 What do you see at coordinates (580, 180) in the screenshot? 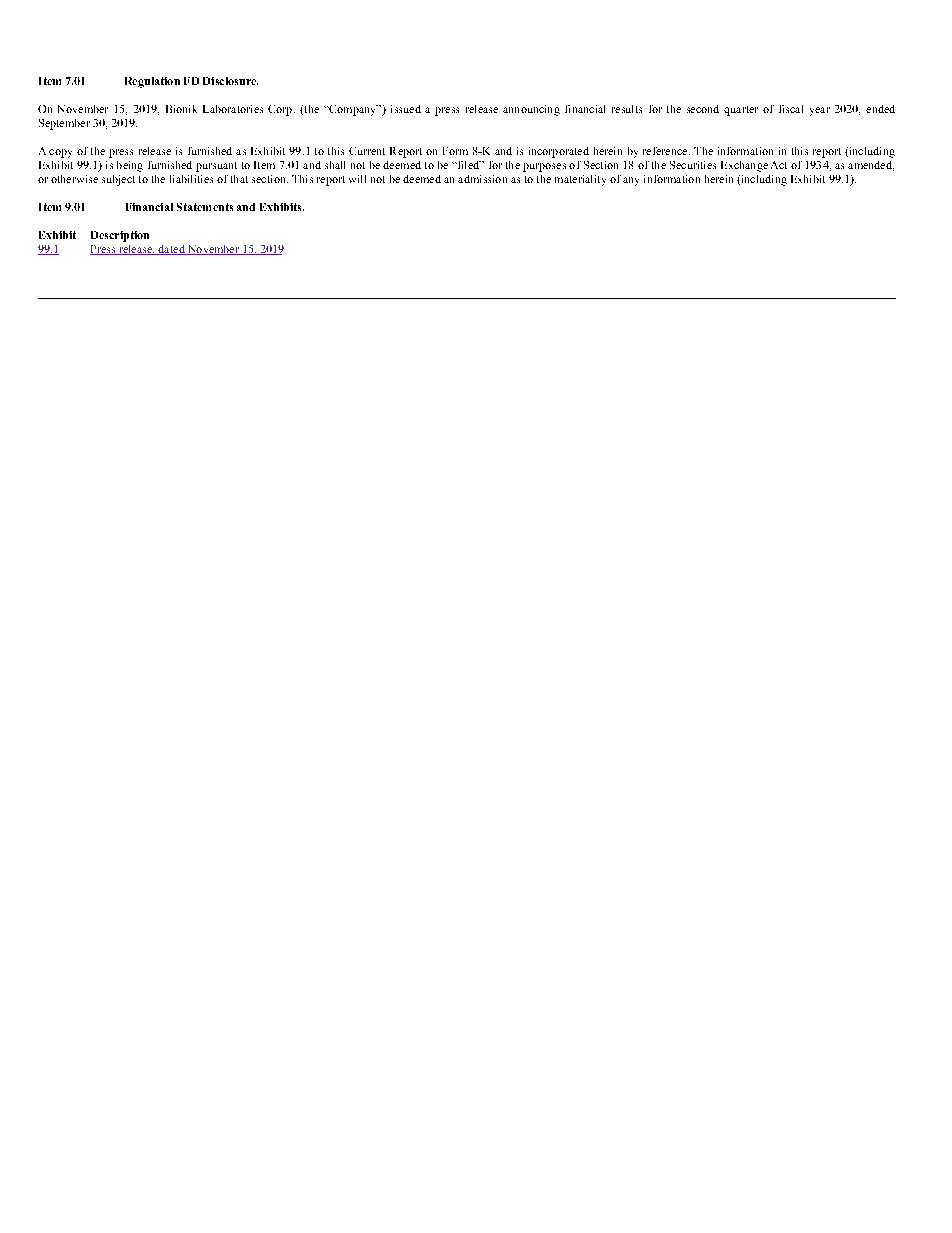
I see `materiality` at bounding box center [580, 180].
